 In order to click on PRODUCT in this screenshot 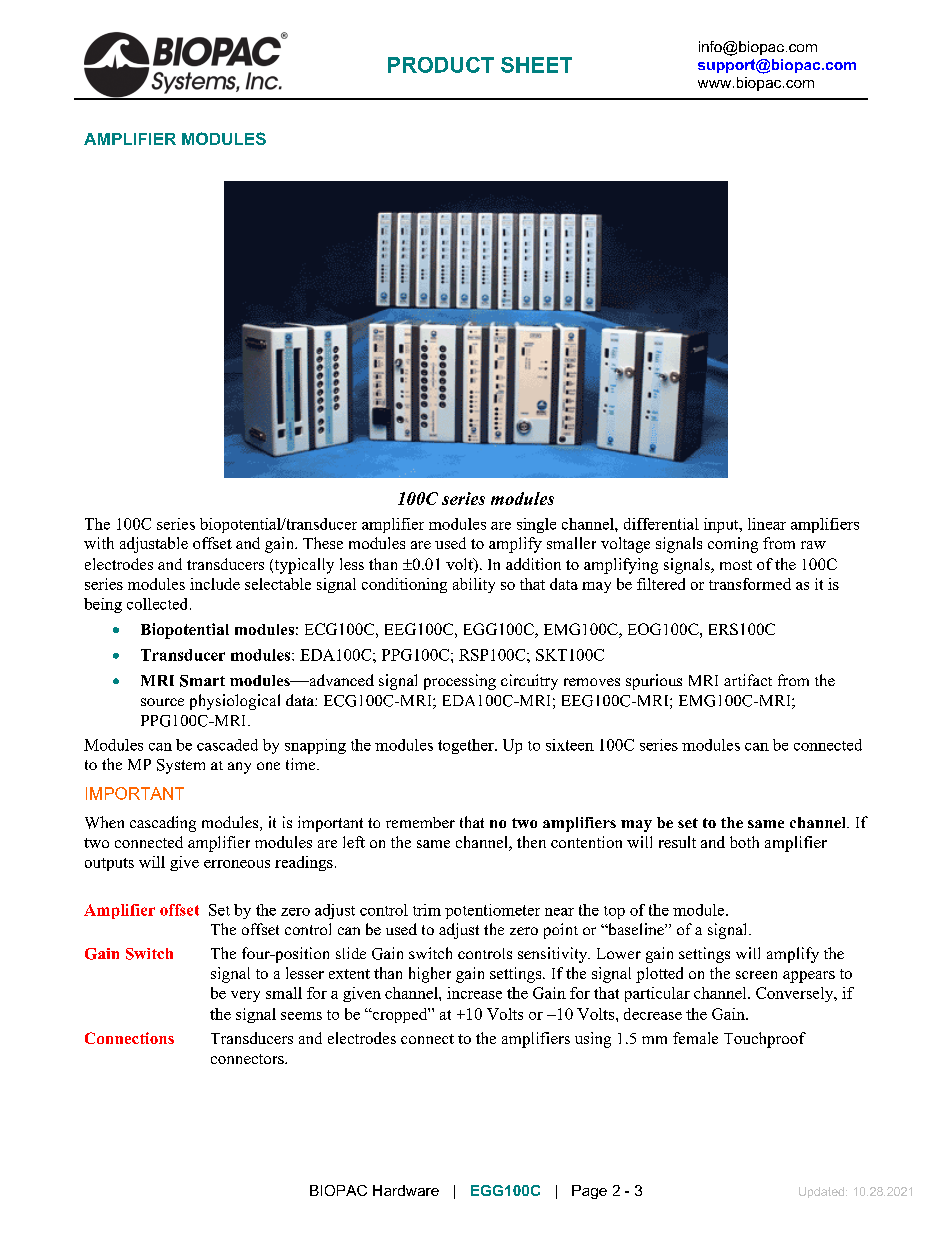, I will do `click(441, 65)`.
